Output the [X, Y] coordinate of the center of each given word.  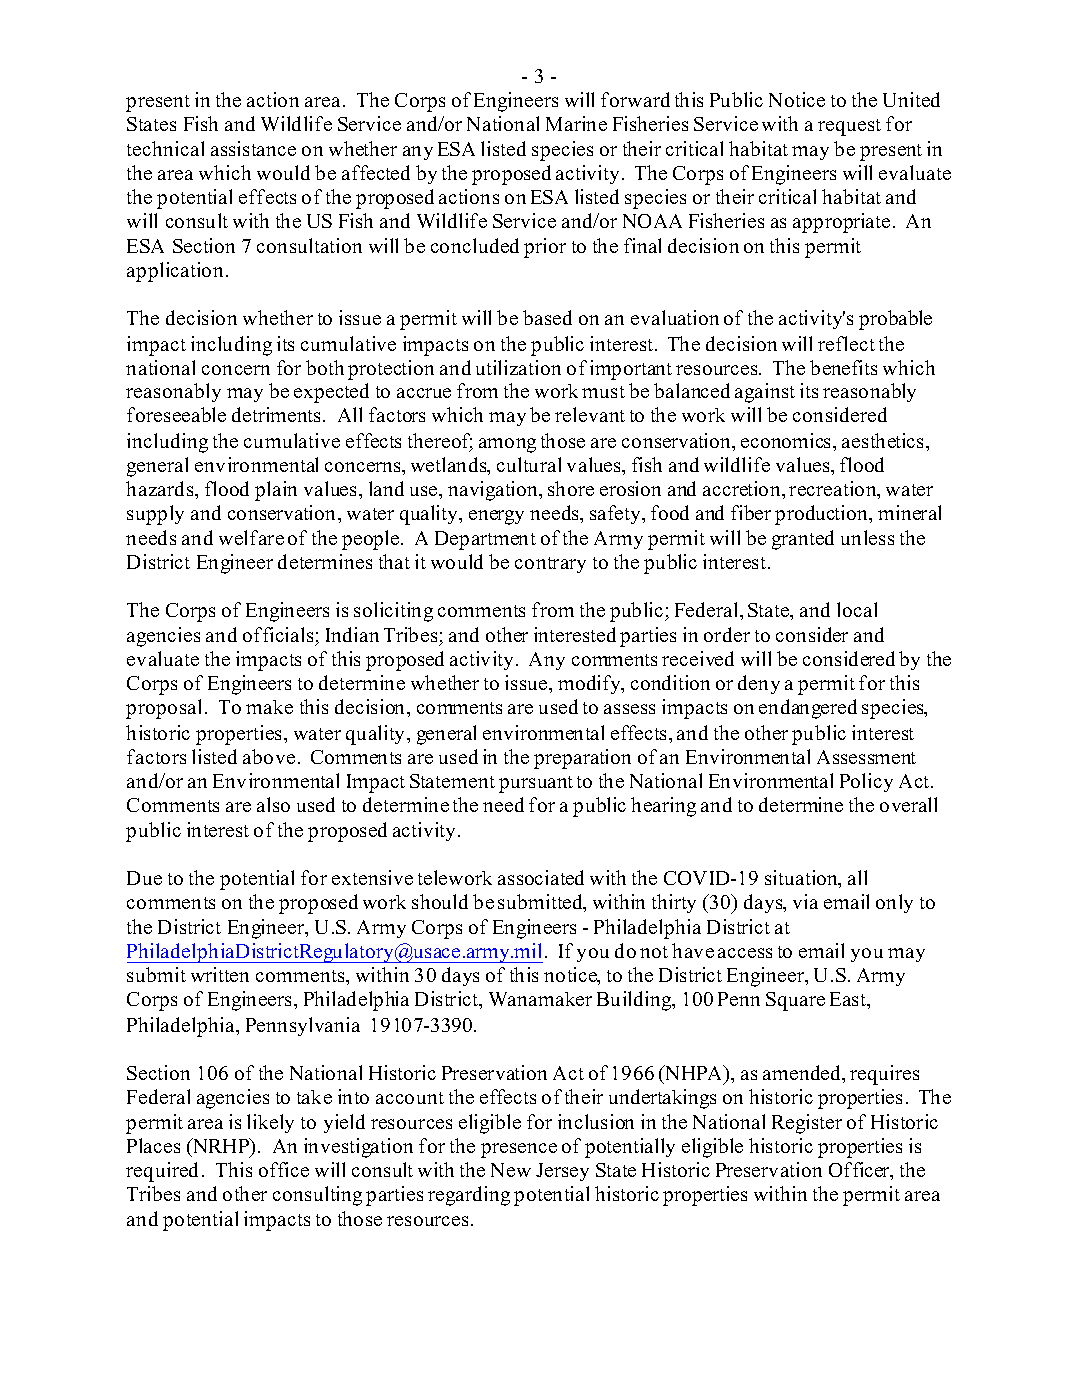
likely [270, 1123]
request [849, 127]
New [511, 1170]
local [857, 609]
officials [279, 636]
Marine [576, 123]
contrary [550, 565]
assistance [253, 148]
